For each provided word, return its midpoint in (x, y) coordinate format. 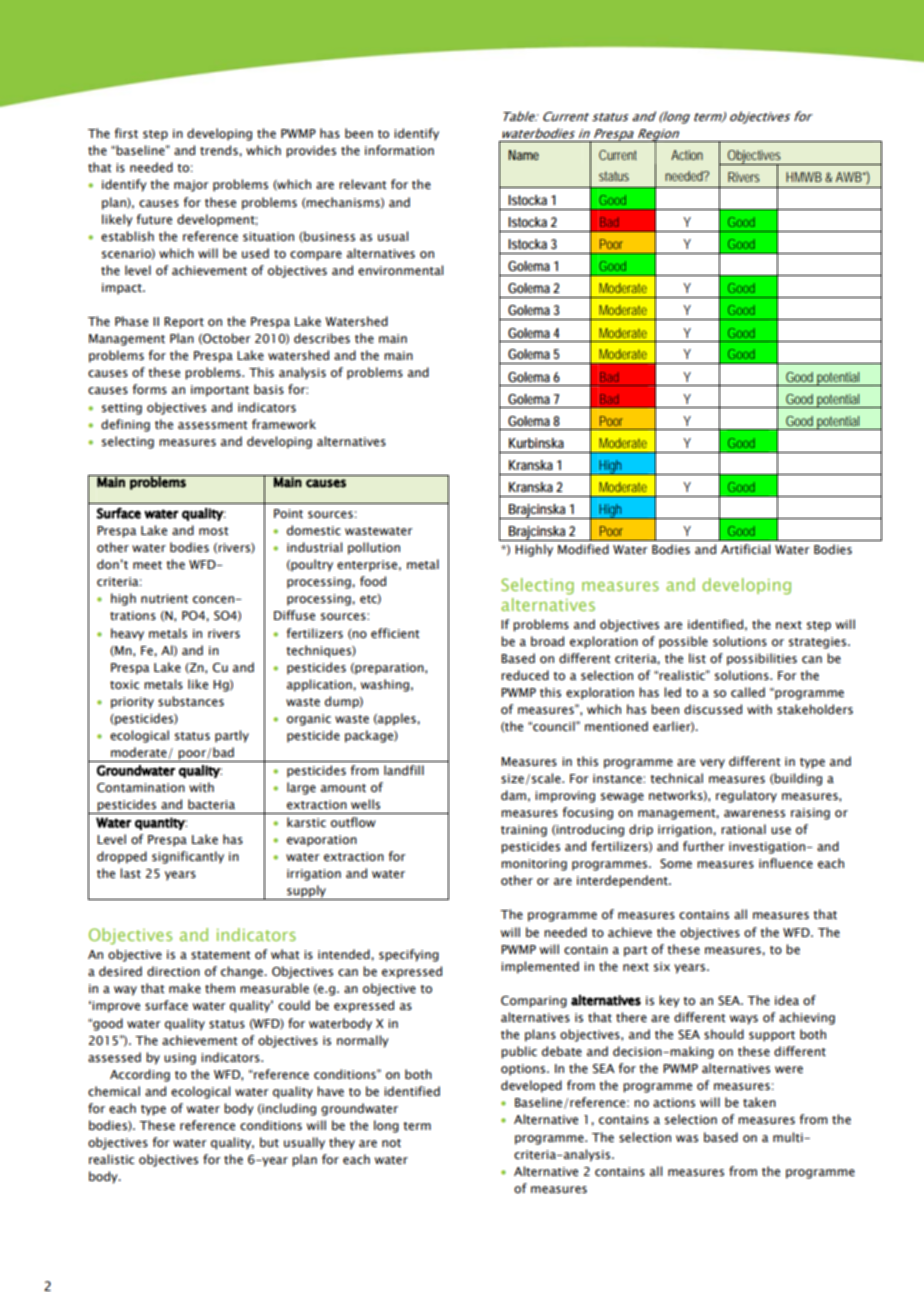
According (140, 1075)
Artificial (745, 549)
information (399, 150)
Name (523, 155)
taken (759, 1102)
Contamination (141, 787)
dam (513, 795)
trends (220, 150)
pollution (374, 548)
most (213, 531)
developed (531, 1086)
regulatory (746, 796)
